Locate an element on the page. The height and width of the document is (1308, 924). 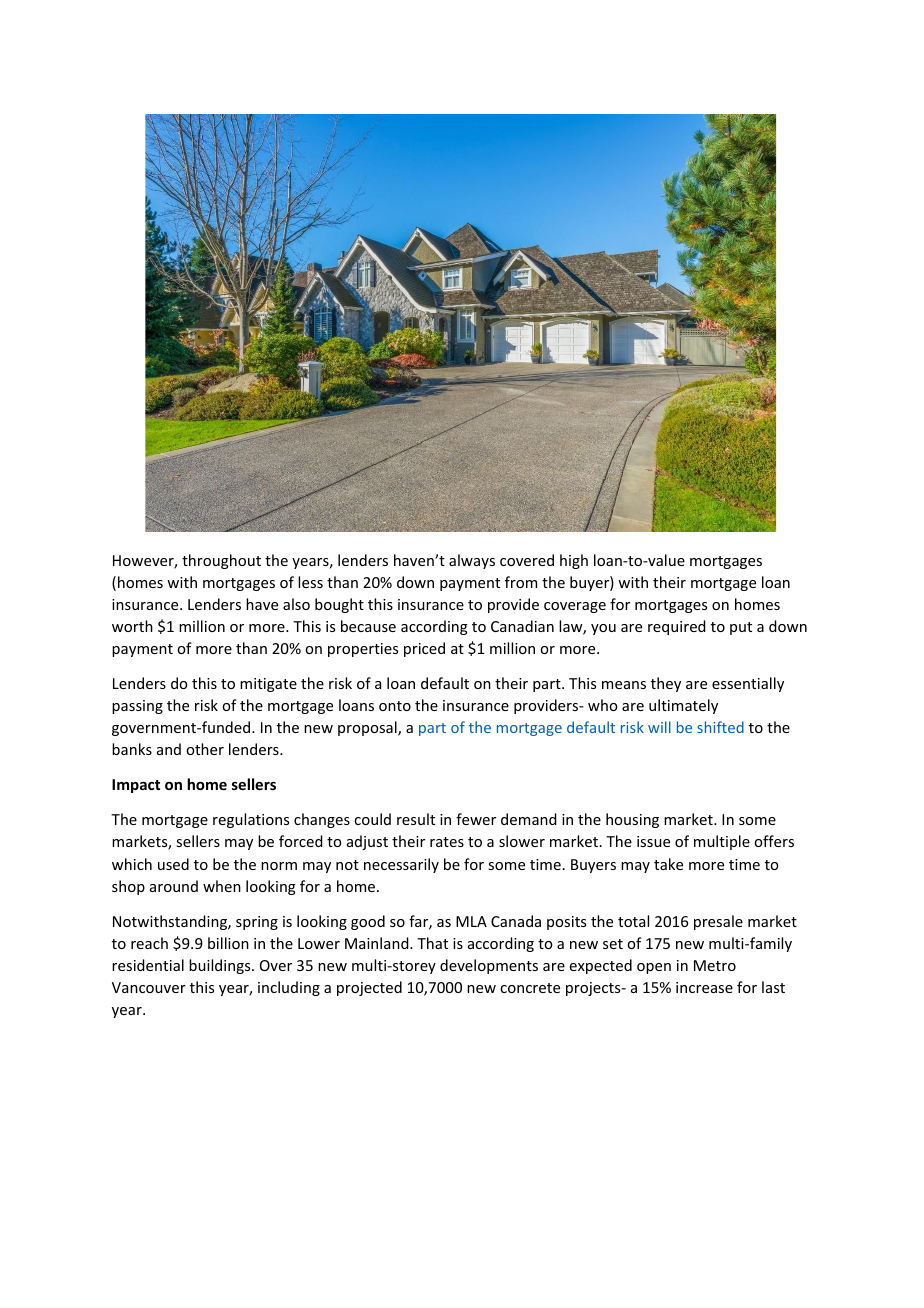
fewer is located at coordinates (476, 819).
